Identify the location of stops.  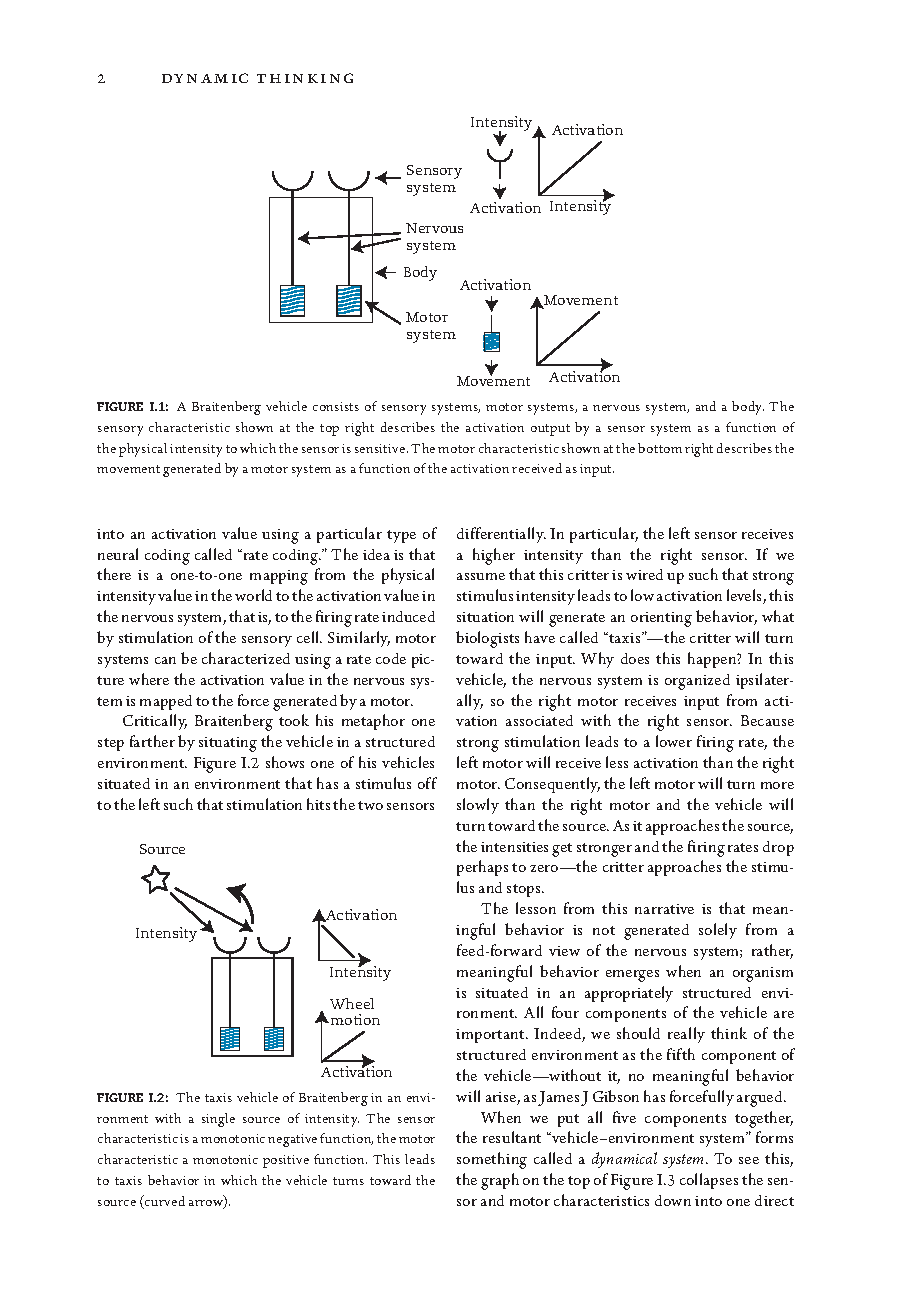
(525, 890).
